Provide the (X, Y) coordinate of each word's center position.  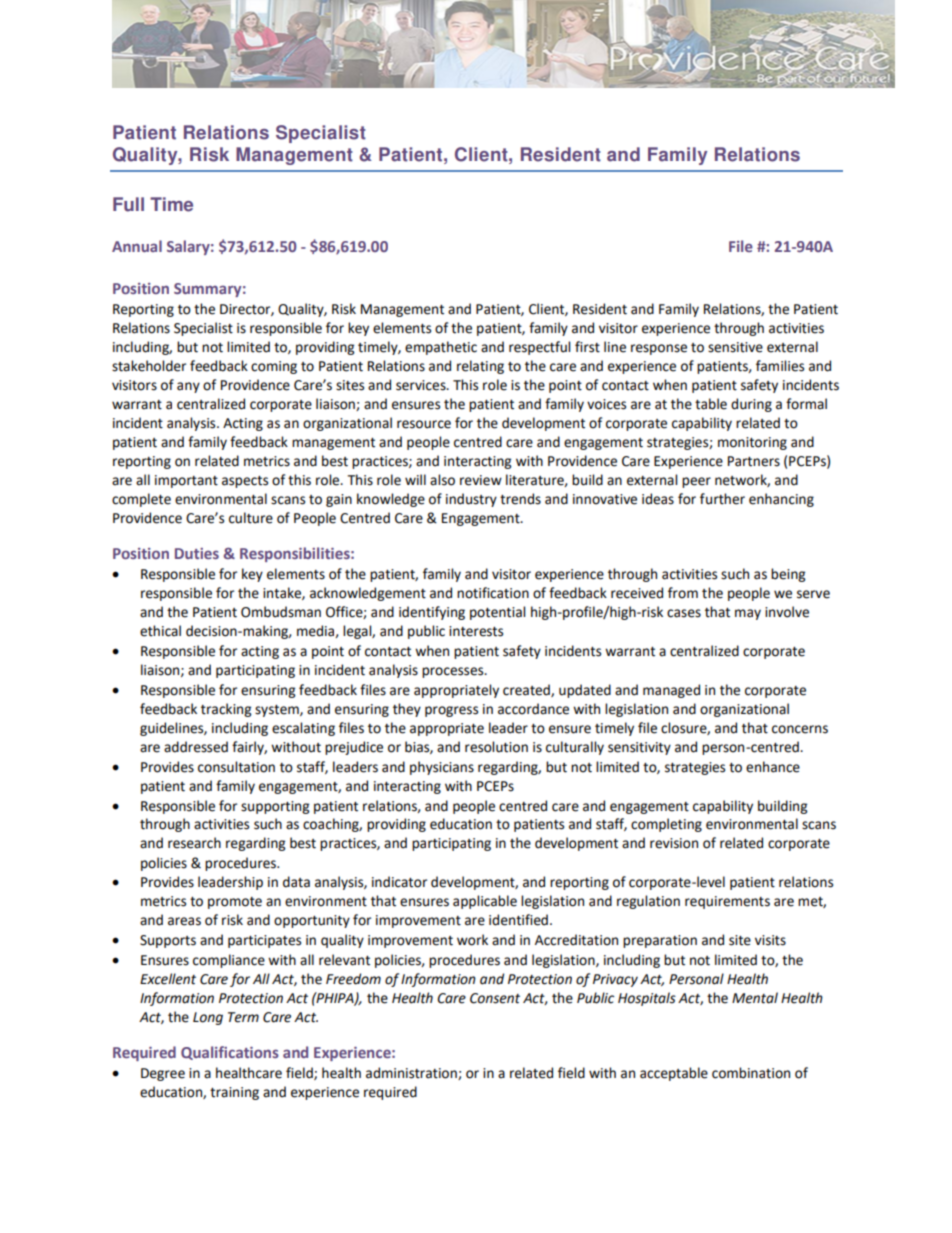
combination (751, 1073)
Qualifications (230, 1053)
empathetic (441, 348)
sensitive (735, 347)
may (748, 614)
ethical (160, 631)
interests (476, 631)
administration (412, 1073)
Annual (137, 246)
